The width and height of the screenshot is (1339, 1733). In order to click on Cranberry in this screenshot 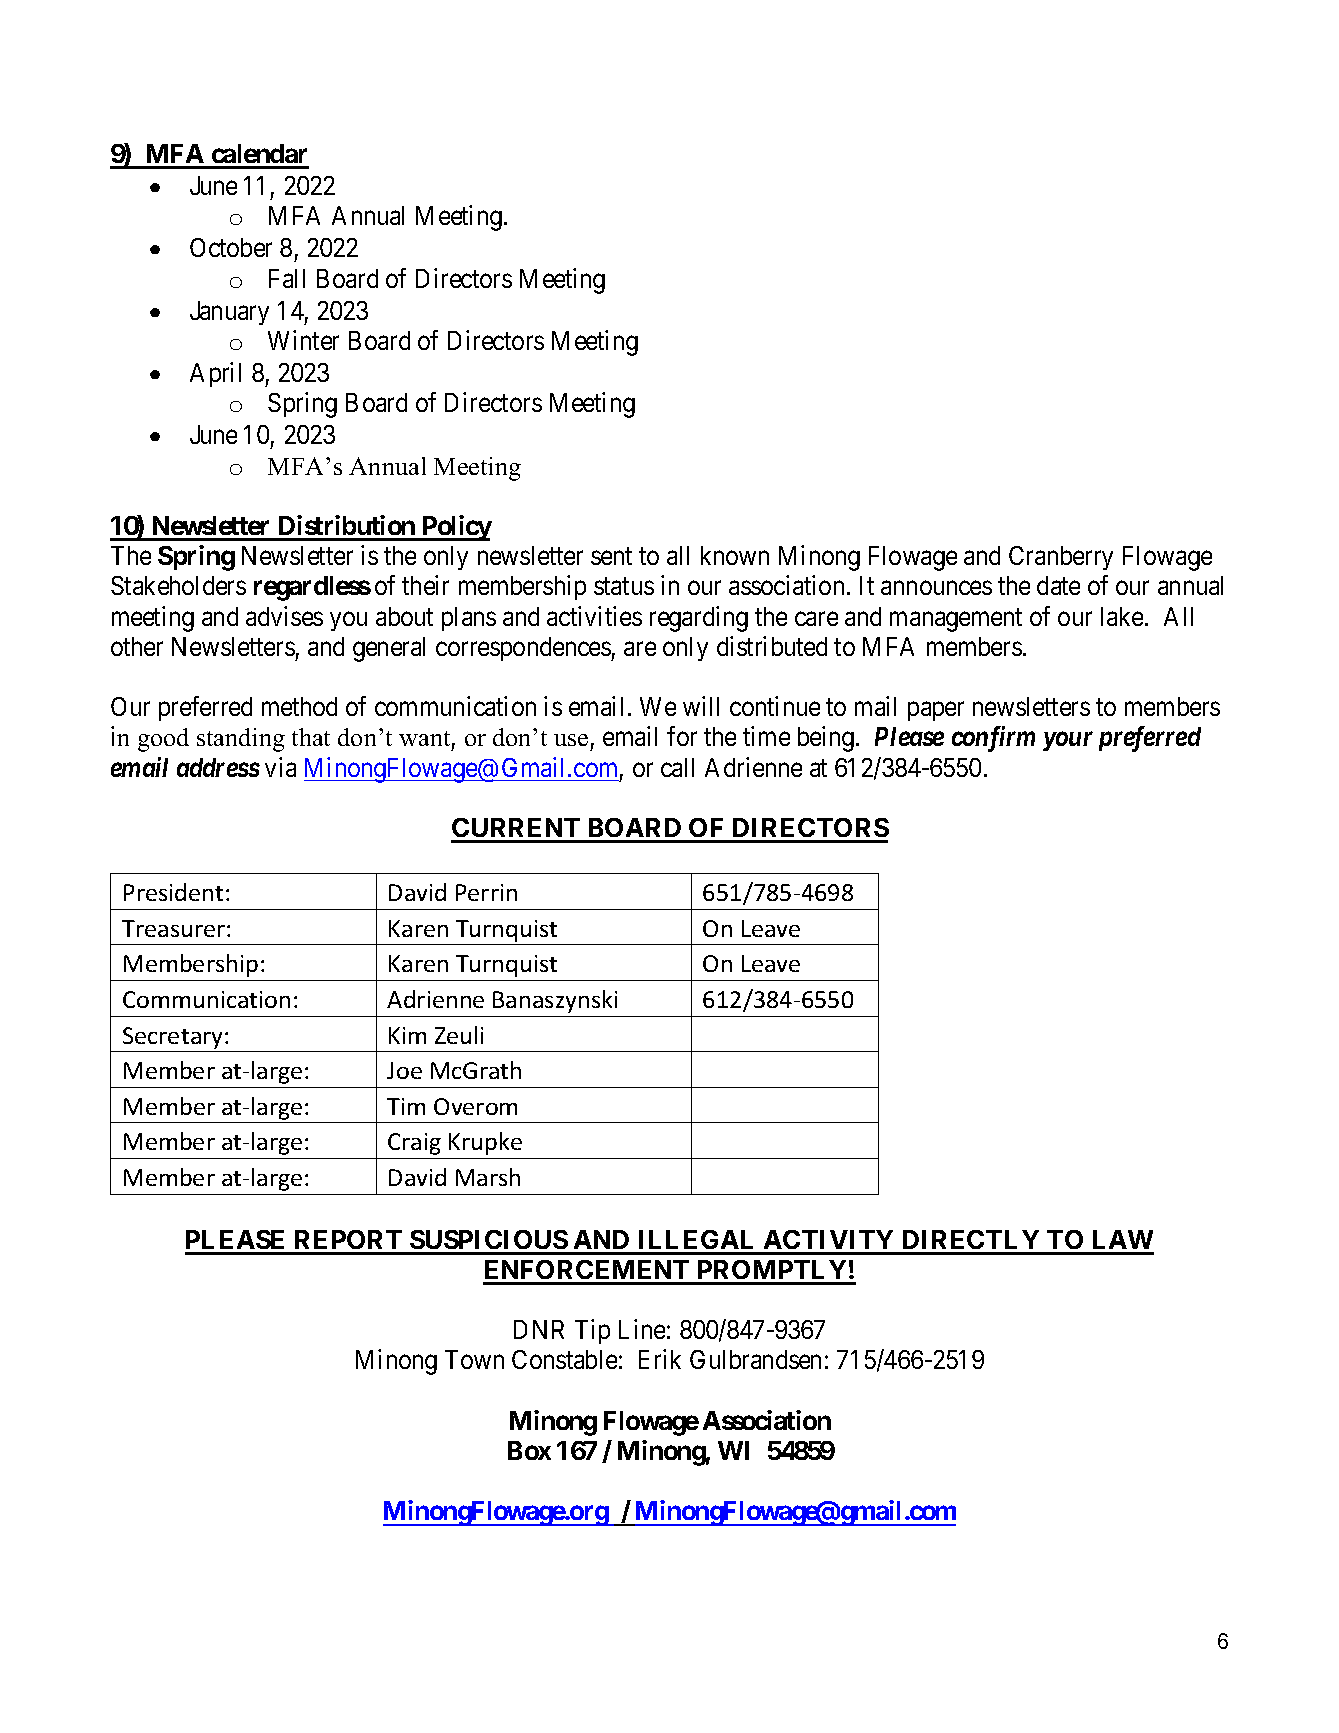, I will do `click(1061, 558)`.
